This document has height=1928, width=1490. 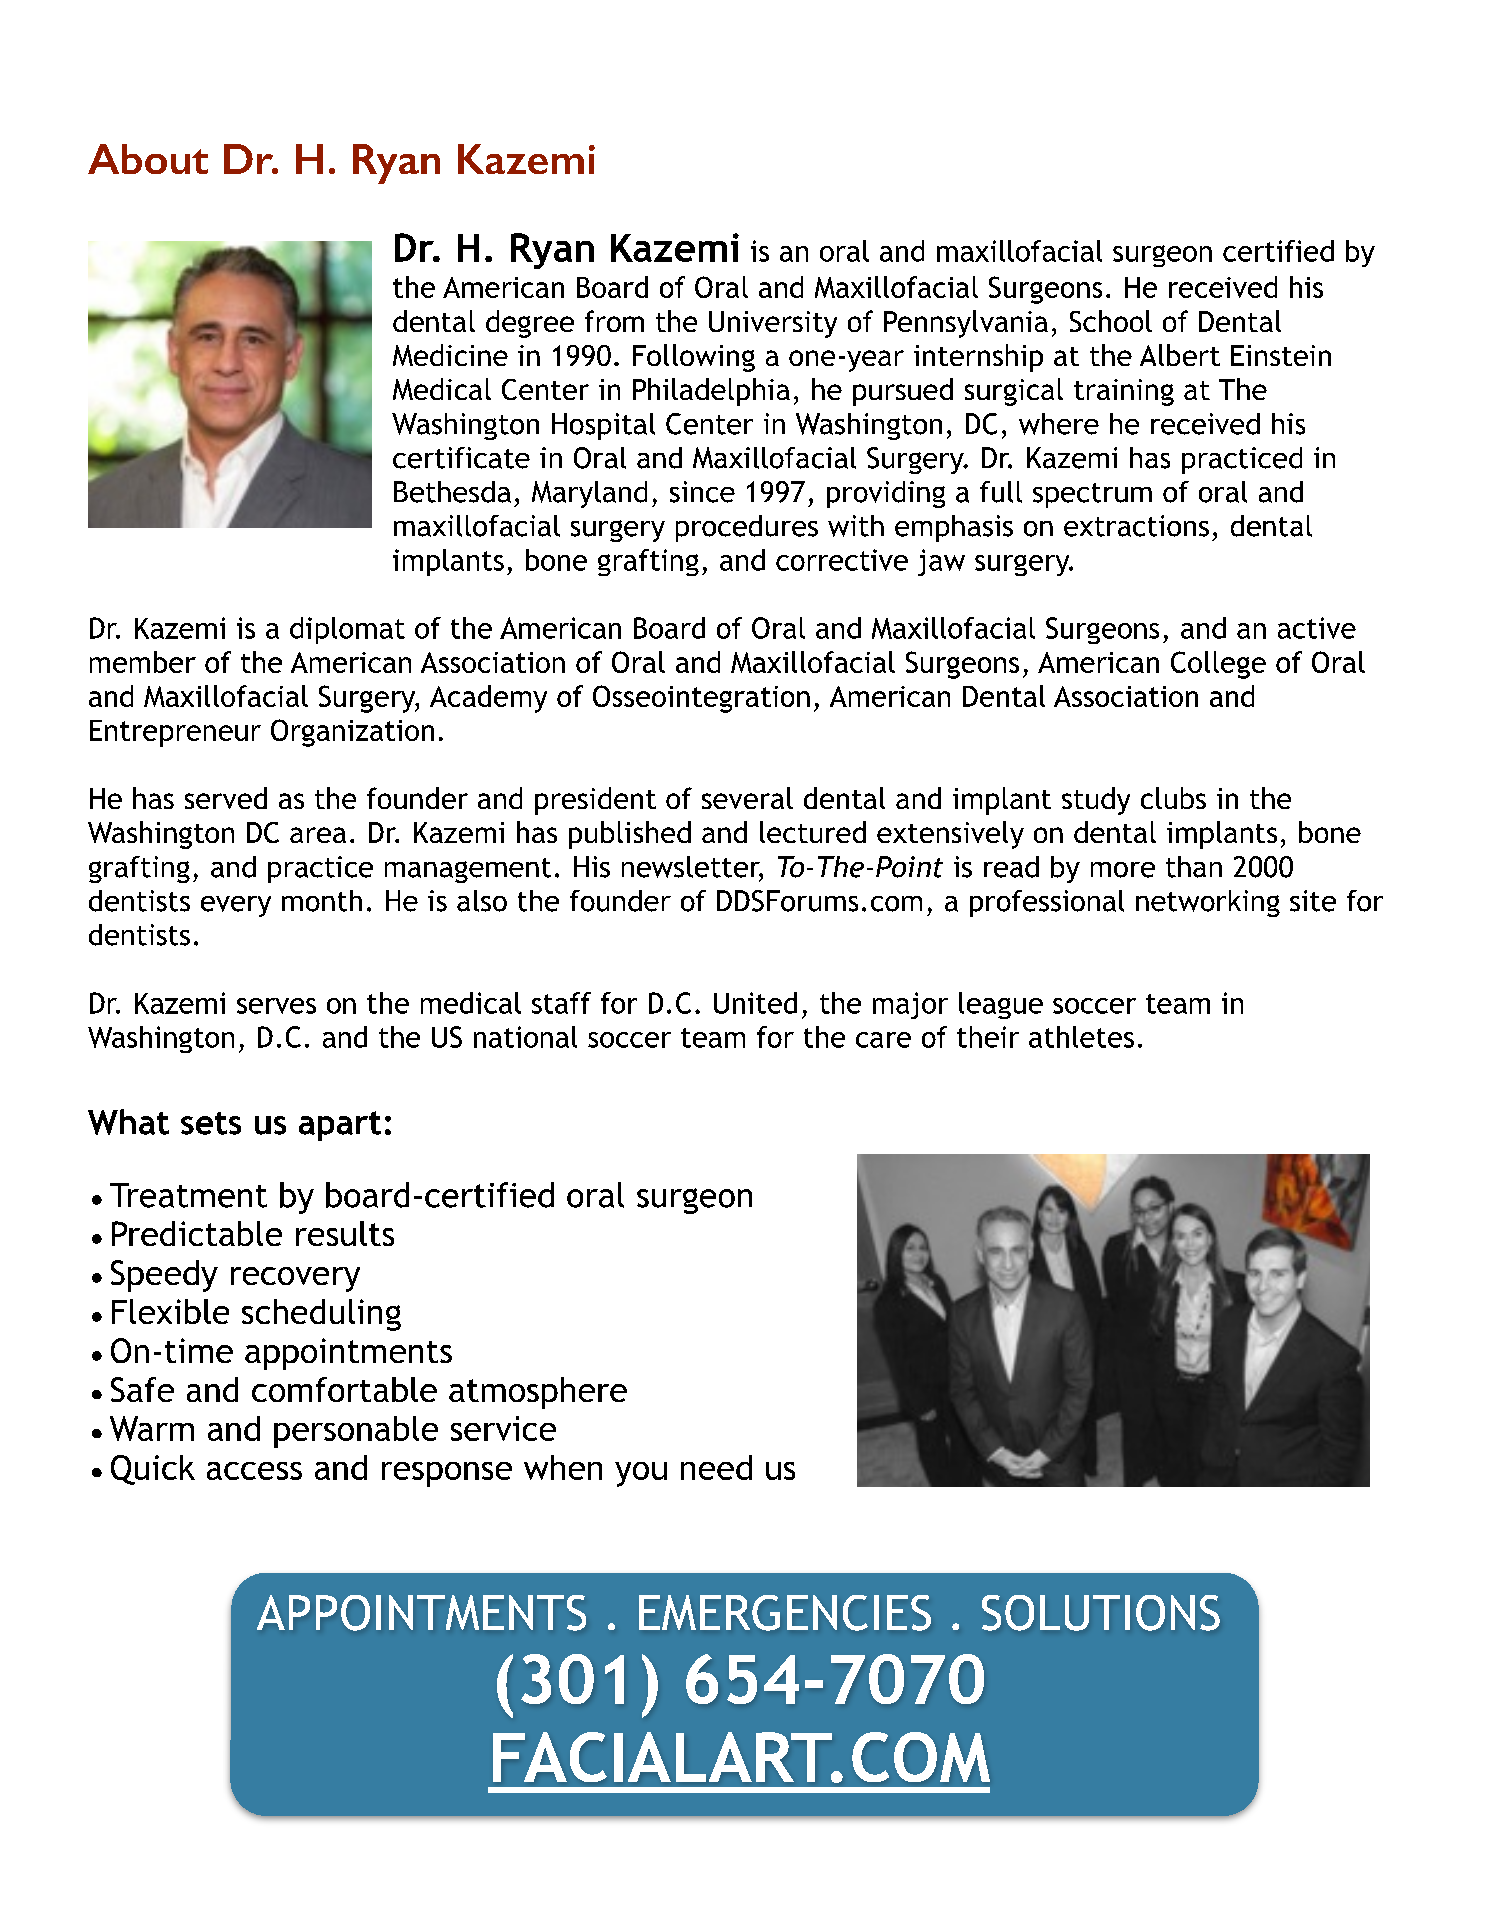 What do you see at coordinates (148, 159) in the document?
I see `About` at bounding box center [148, 159].
